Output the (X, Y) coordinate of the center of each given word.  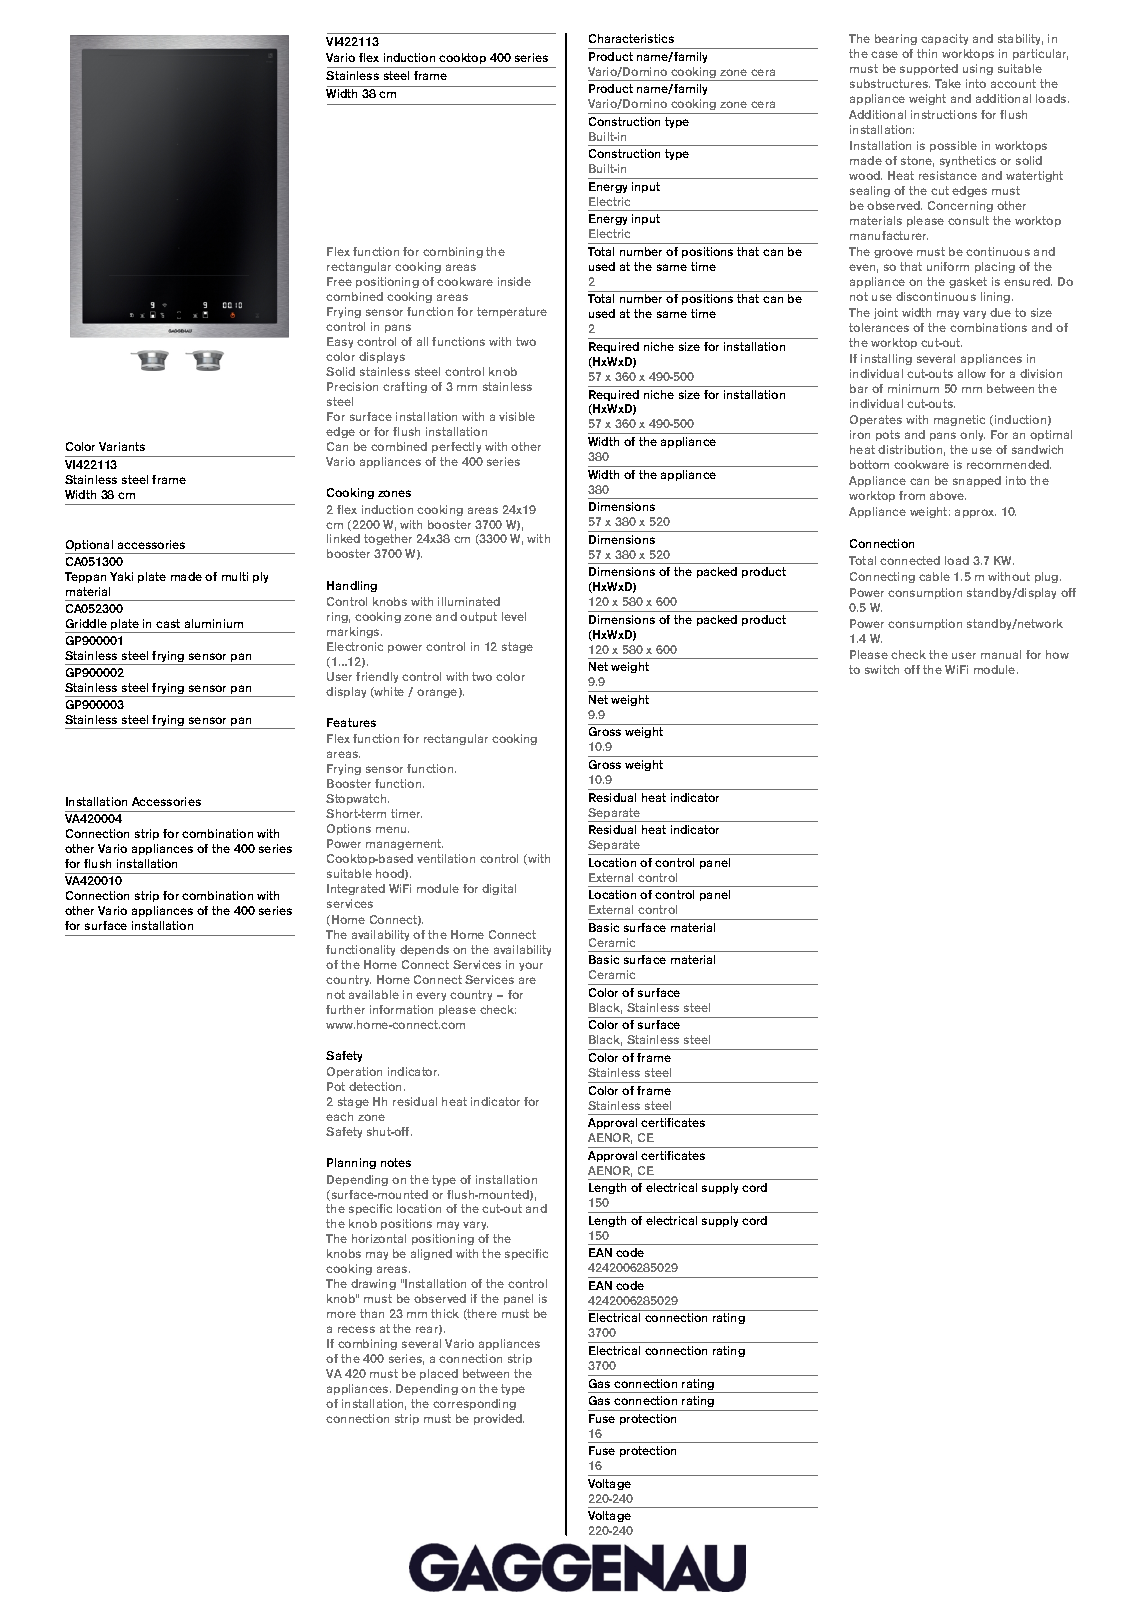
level (514, 616)
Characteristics (631, 38)
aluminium (214, 623)
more (341, 1314)
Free (339, 281)
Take (948, 83)
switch (882, 669)
